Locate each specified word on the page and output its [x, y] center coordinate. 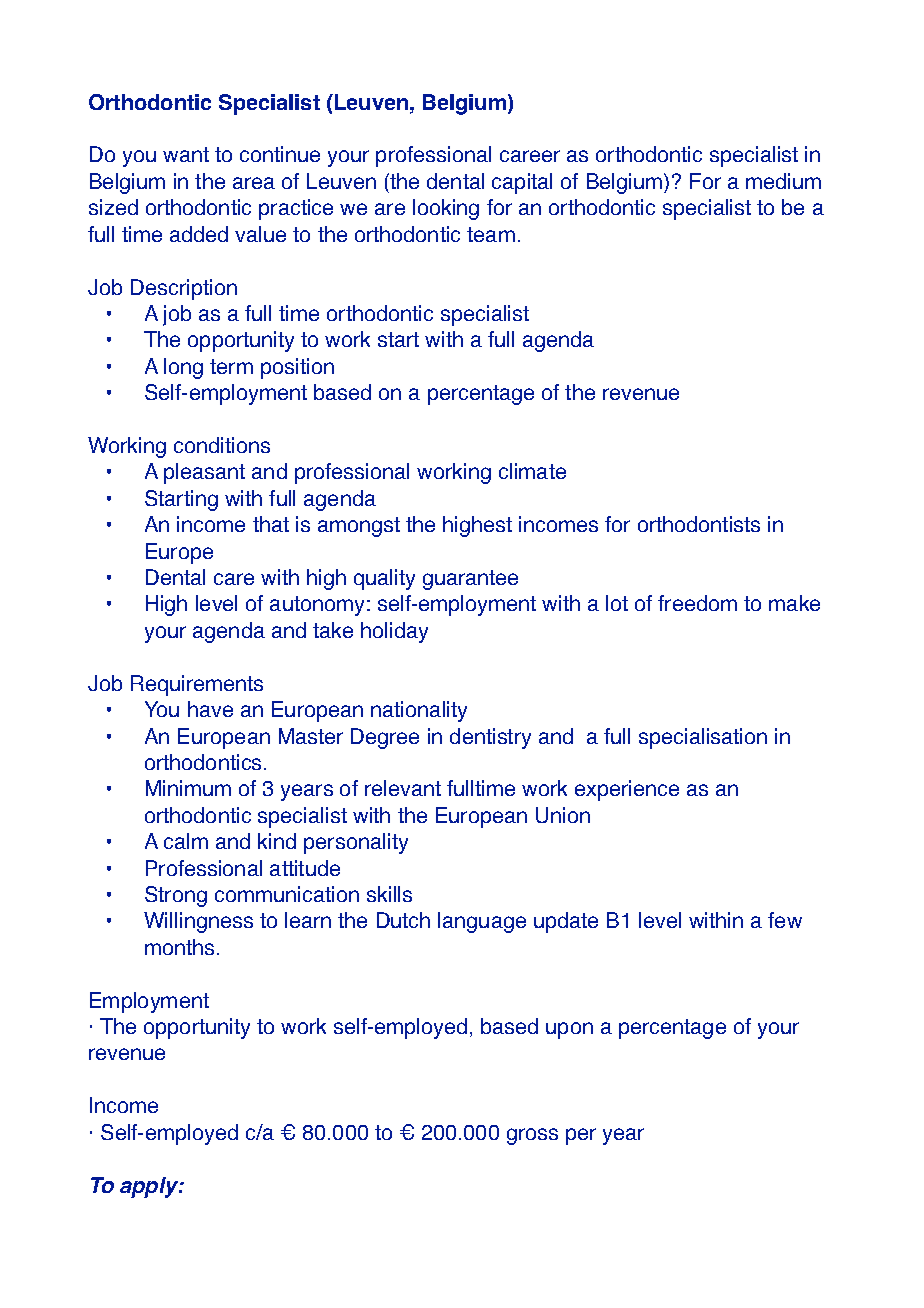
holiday [394, 632]
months [179, 947]
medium [783, 181]
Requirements [197, 685]
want [186, 154]
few [785, 920]
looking [446, 209]
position [297, 368]
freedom [697, 603]
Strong [176, 896]
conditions [222, 445]
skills [389, 894]
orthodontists [699, 524]
